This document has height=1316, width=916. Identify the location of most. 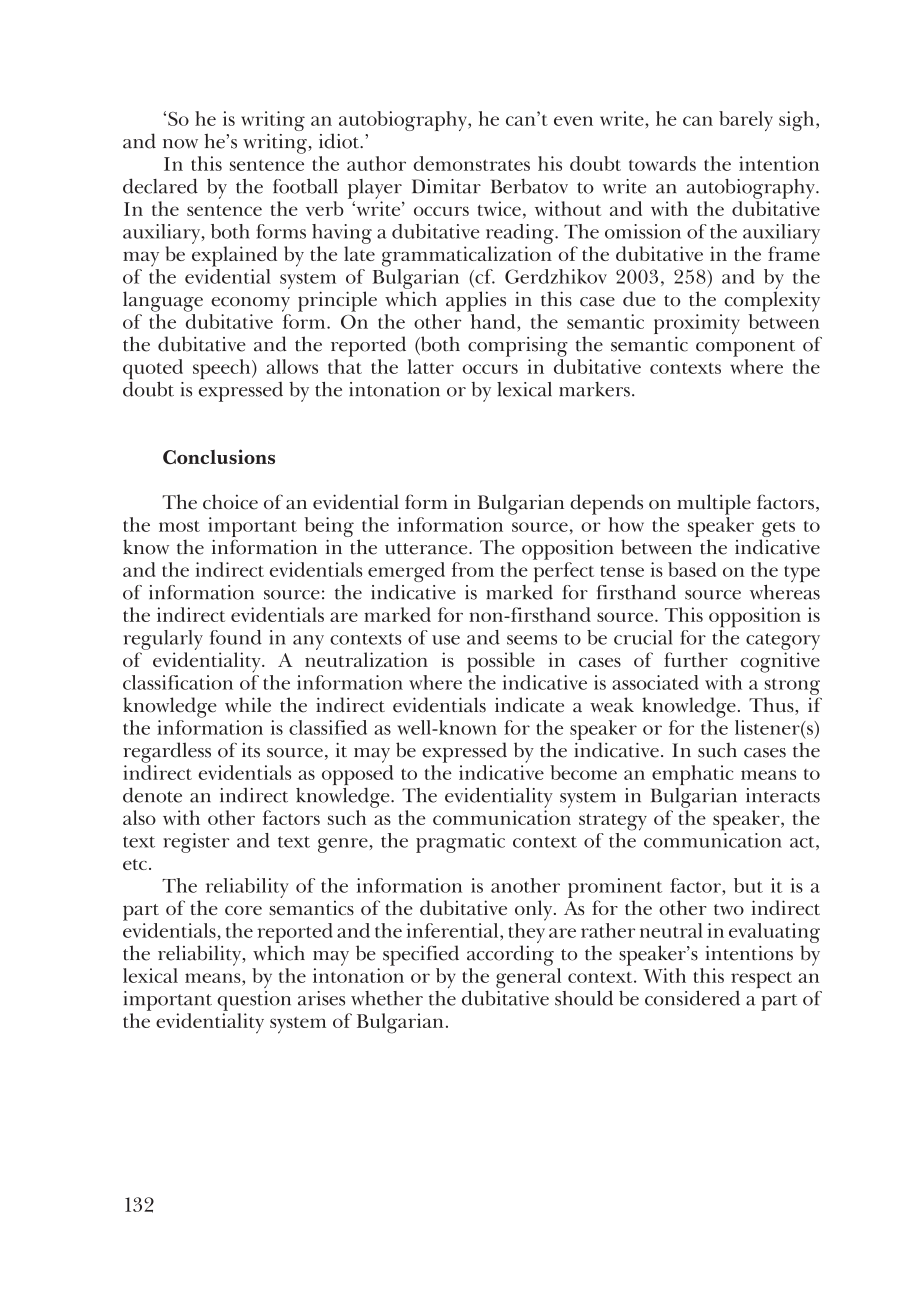
(179, 526).
